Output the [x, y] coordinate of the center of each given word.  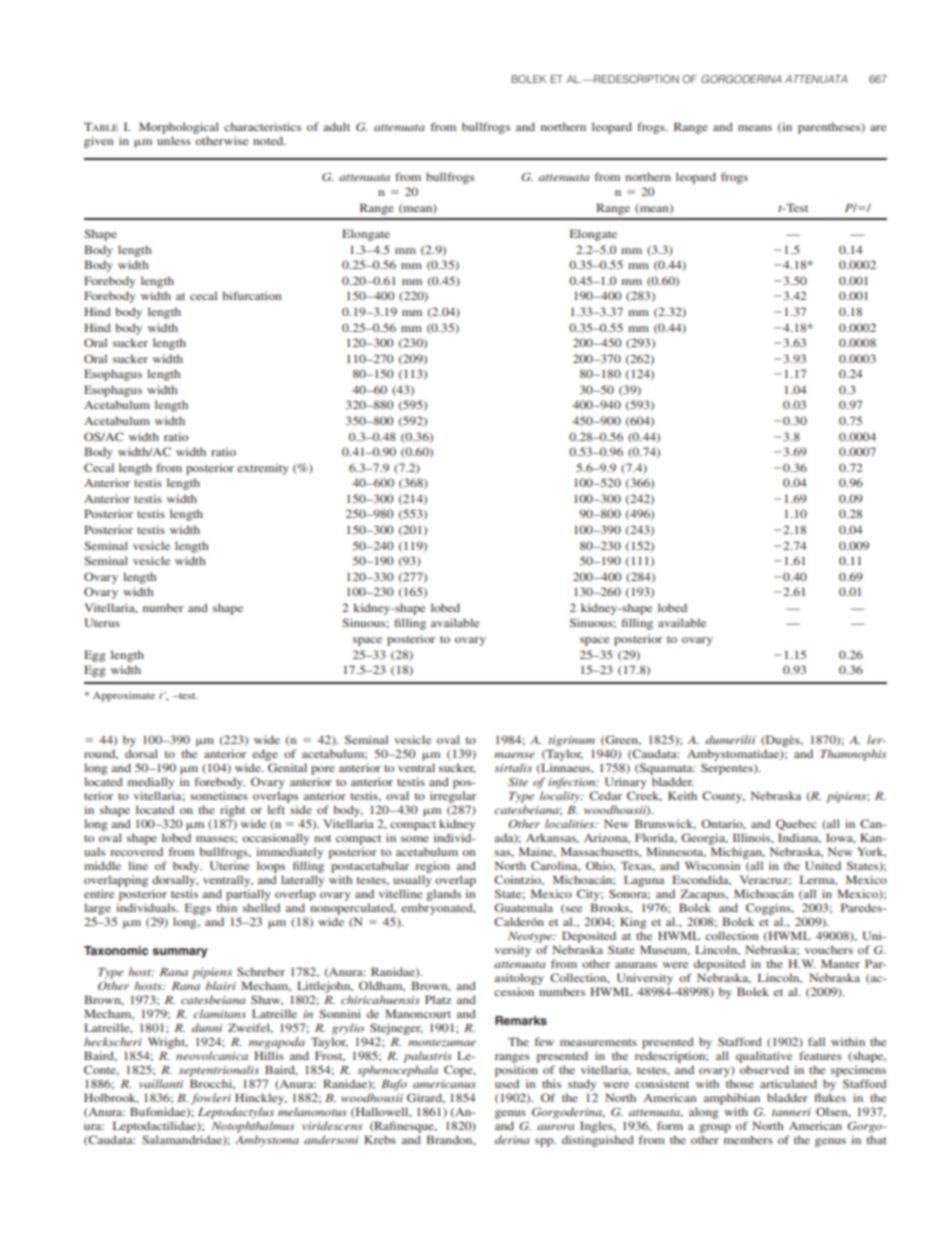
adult [337, 126]
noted [269, 140]
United [823, 865]
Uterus [102, 622]
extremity [263, 469]
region [433, 867]
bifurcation [252, 295]
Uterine [229, 865]
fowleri [211, 1099]
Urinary [626, 783]
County [723, 797]
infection [573, 783]
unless [174, 140]
